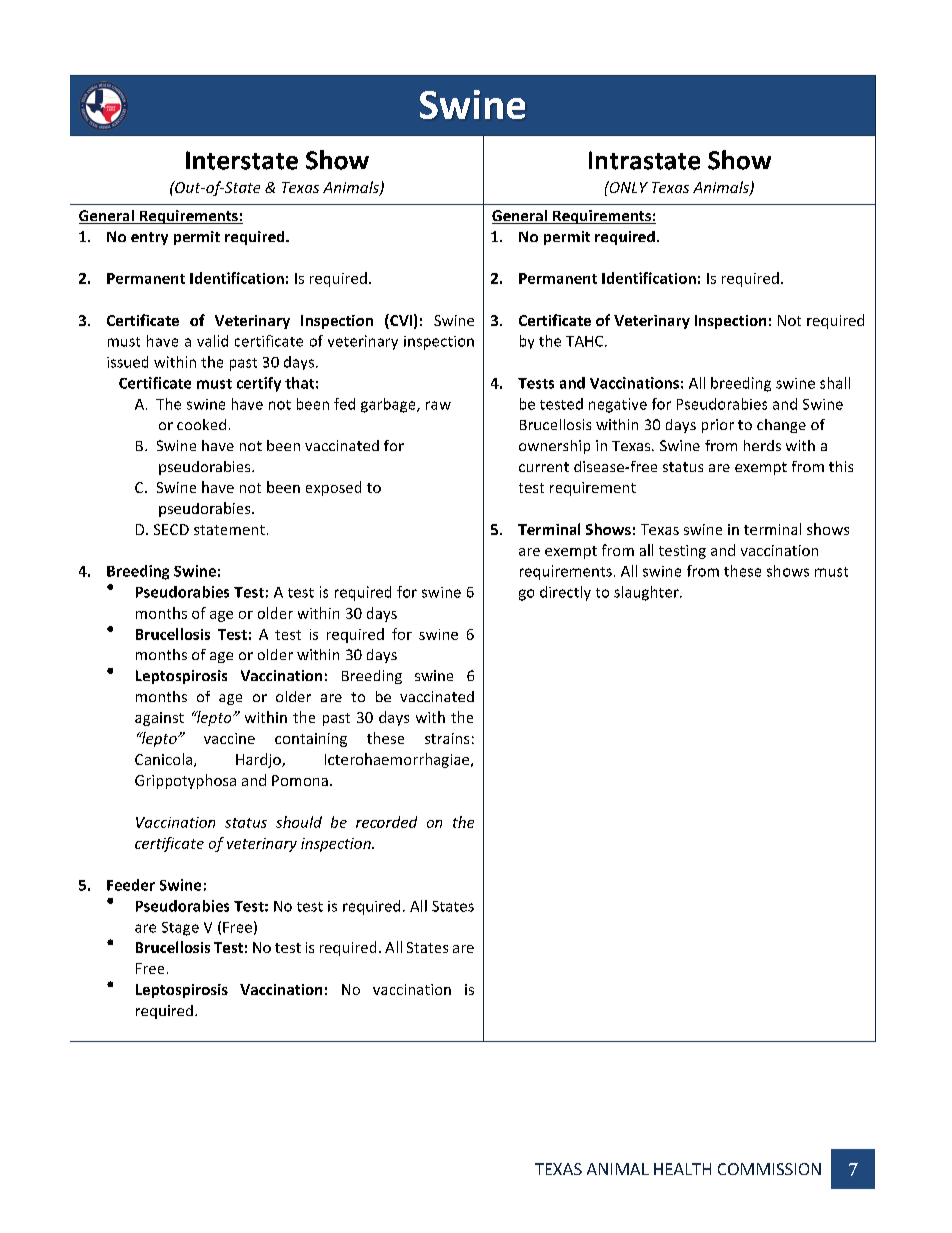  What do you see at coordinates (149, 238) in the screenshot?
I see `entry` at bounding box center [149, 238].
